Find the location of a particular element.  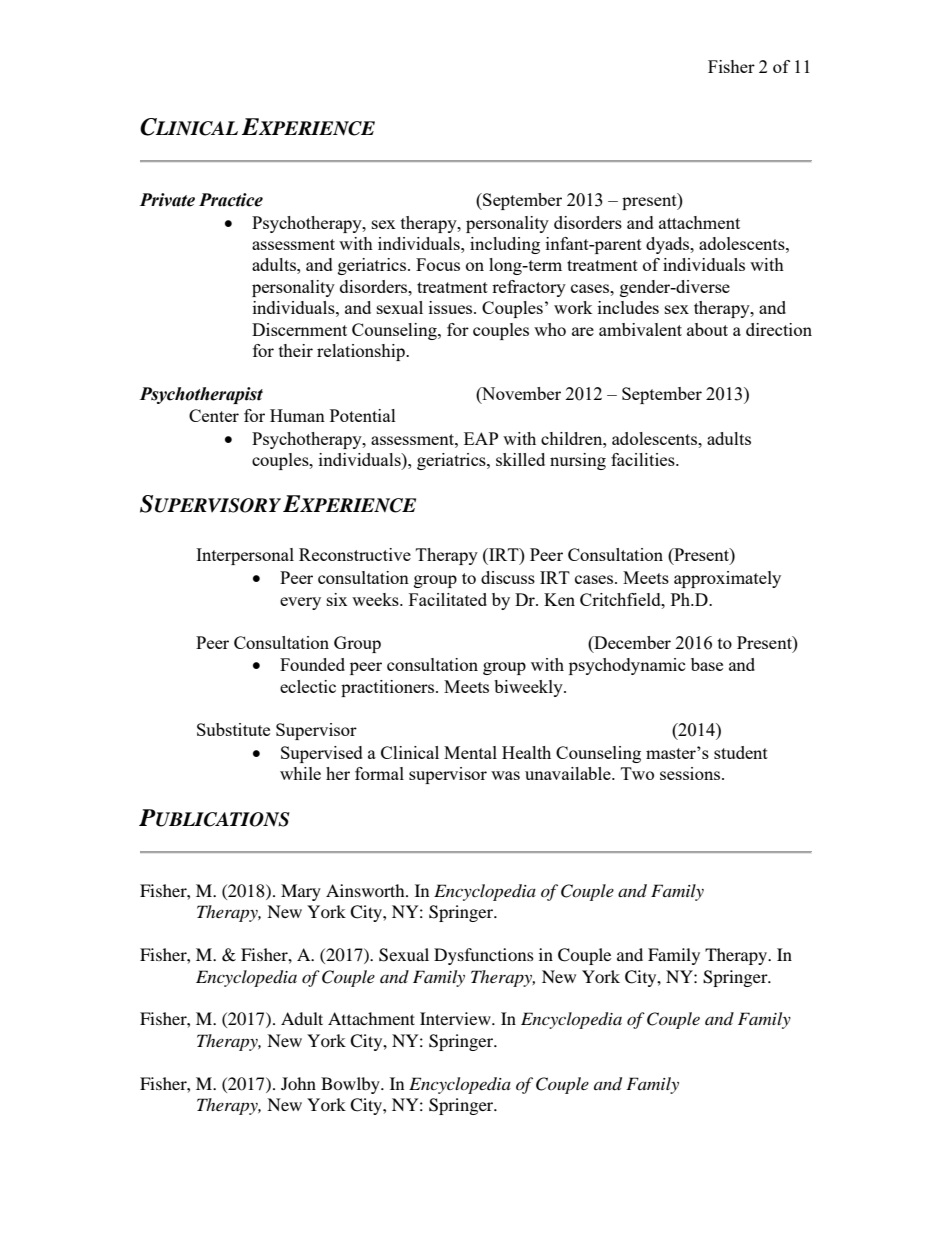

John is located at coordinates (298, 1083).
